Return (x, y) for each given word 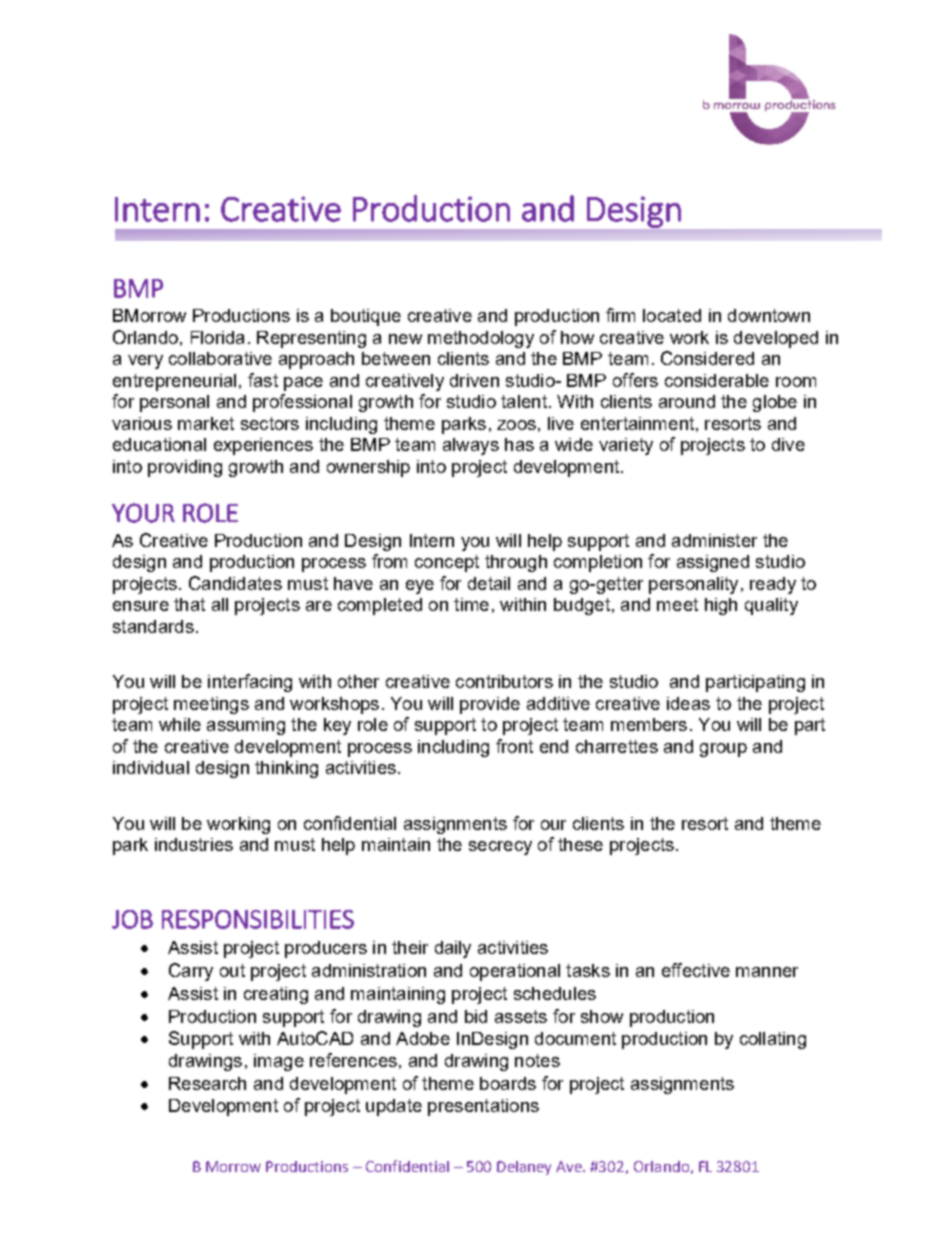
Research (207, 1083)
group (723, 750)
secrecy (500, 848)
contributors (504, 681)
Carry (191, 972)
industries (194, 844)
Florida (217, 337)
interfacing (250, 683)
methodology (481, 339)
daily (453, 949)
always (471, 446)
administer (714, 540)
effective (696, 970)
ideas (688, 703)
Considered (707, 358)
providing (185, 468)
